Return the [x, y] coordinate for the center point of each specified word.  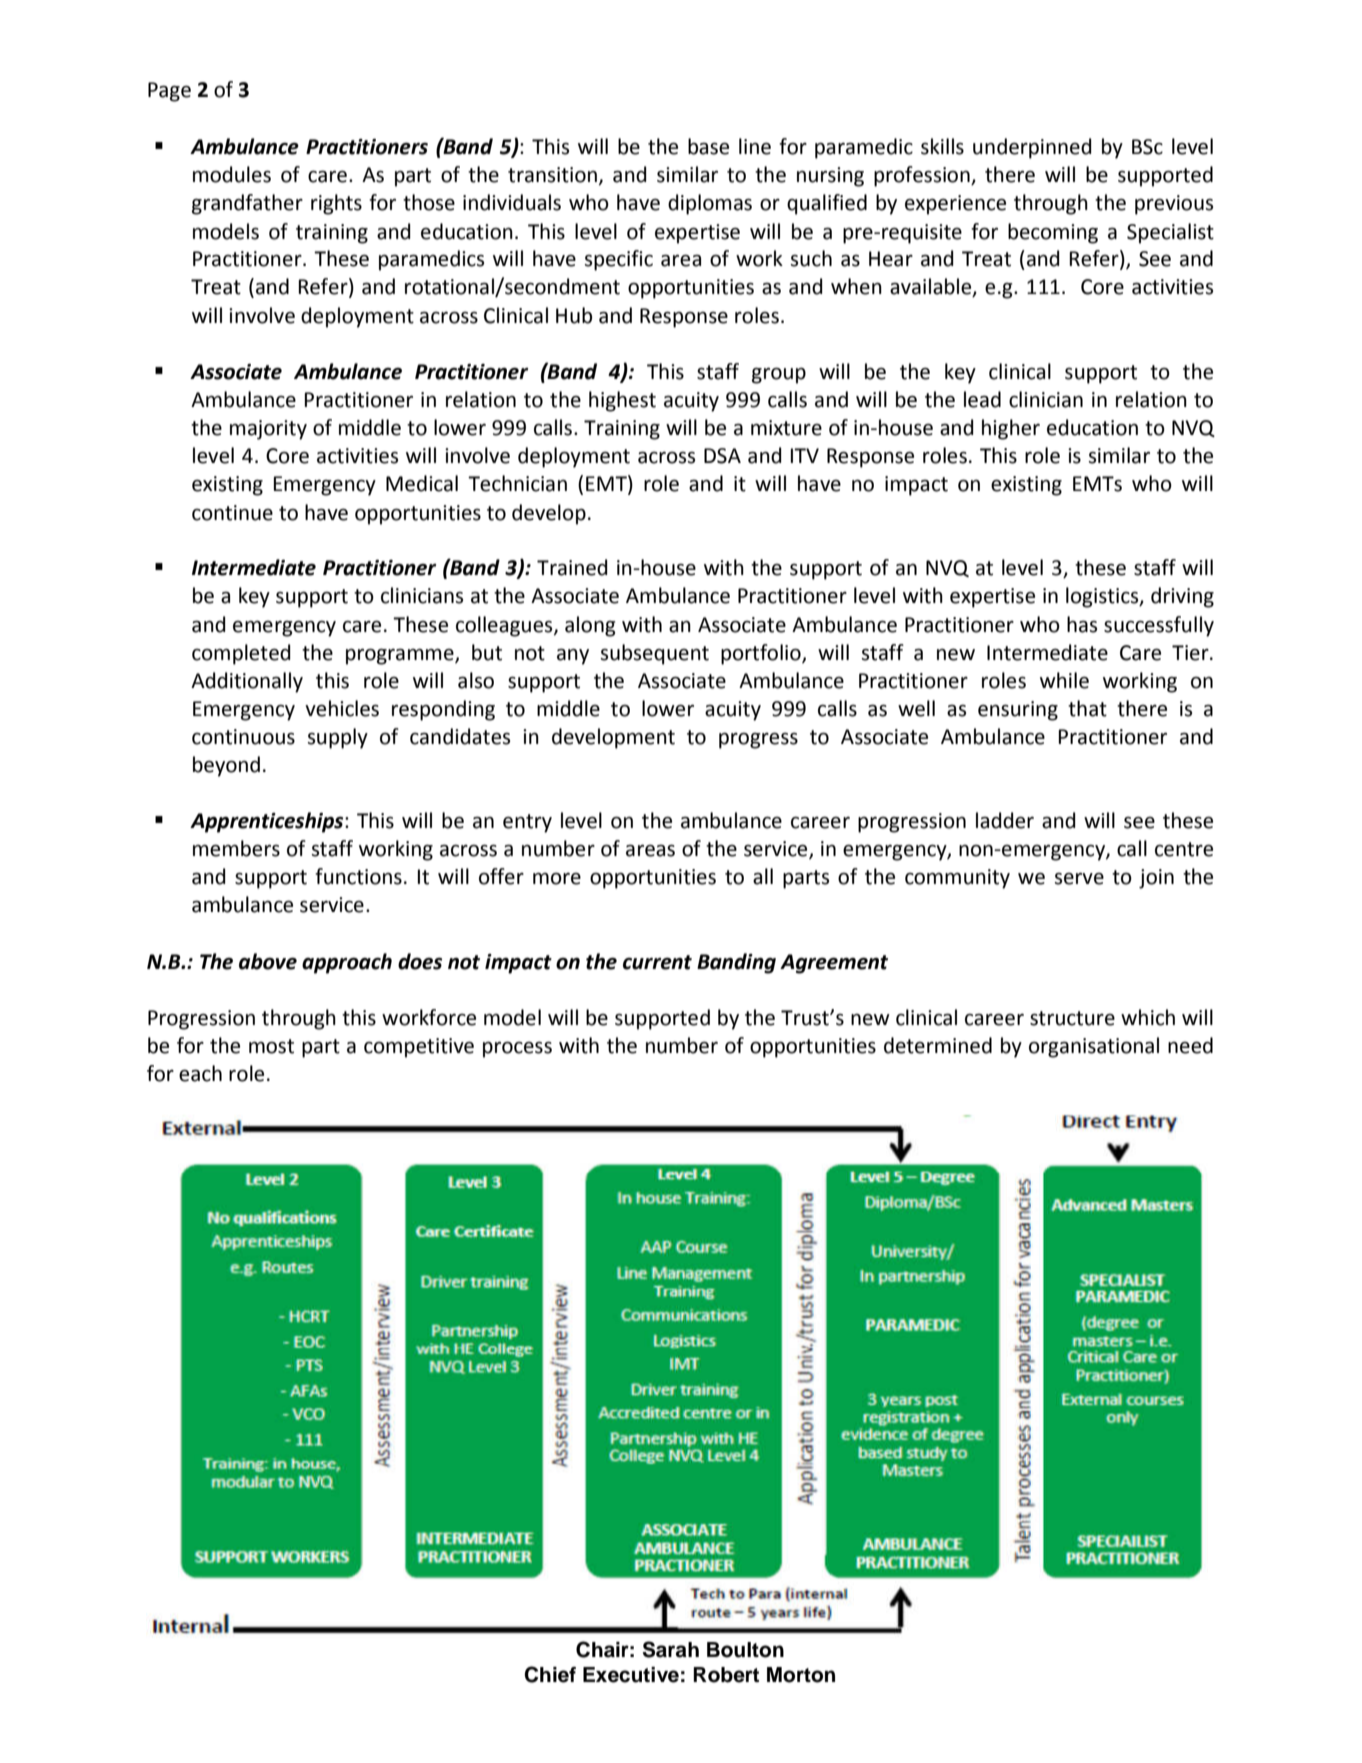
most [271, 1046]
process [517, 1050]
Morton [801, 1675]
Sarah [671, 1649]
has [1082, 624]
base [708, 146]
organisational [1094, 1047]
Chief [550, 1674]
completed [241, 654]
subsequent [654, 654]
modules [232, 174]
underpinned [1032, 148]
